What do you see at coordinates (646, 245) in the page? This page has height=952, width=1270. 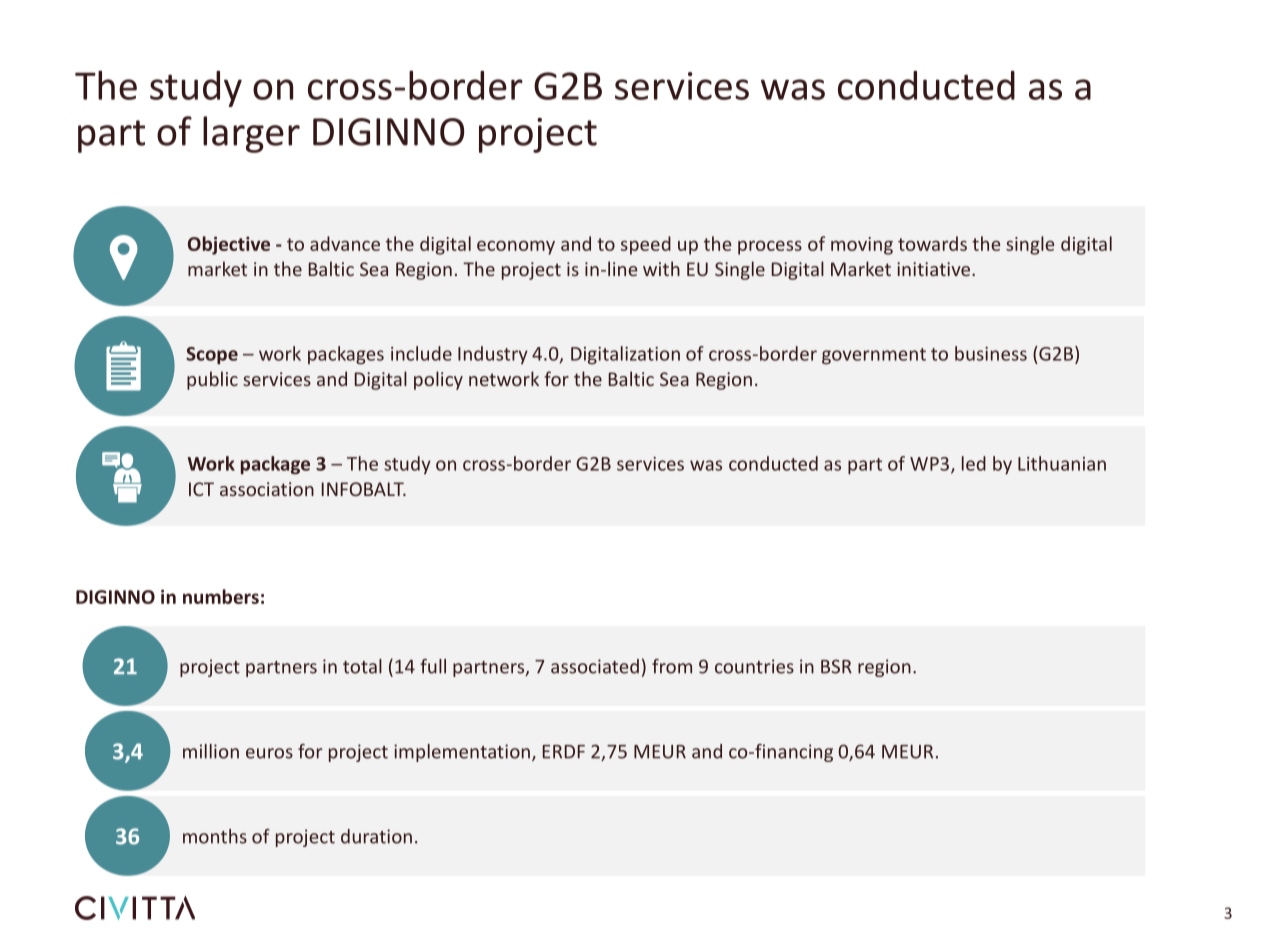 I see `speed` at bounding box center [646, 245].
